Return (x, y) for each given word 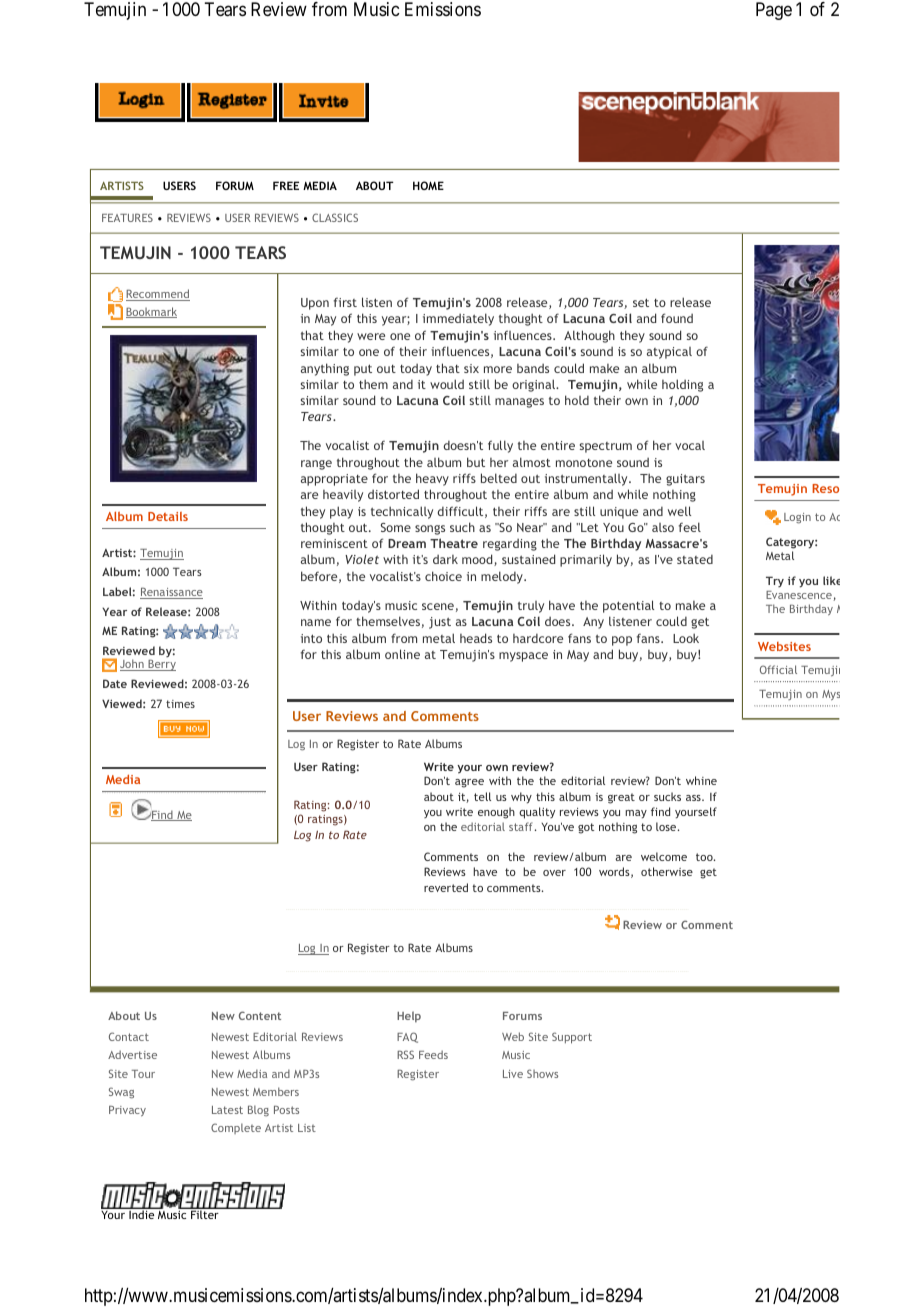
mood (478, 560)
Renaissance (171, 593)
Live (513, 1074)
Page (774, 11)
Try (775, 581)
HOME (428, 185)
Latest (227, 1110)
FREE (286, 185)
